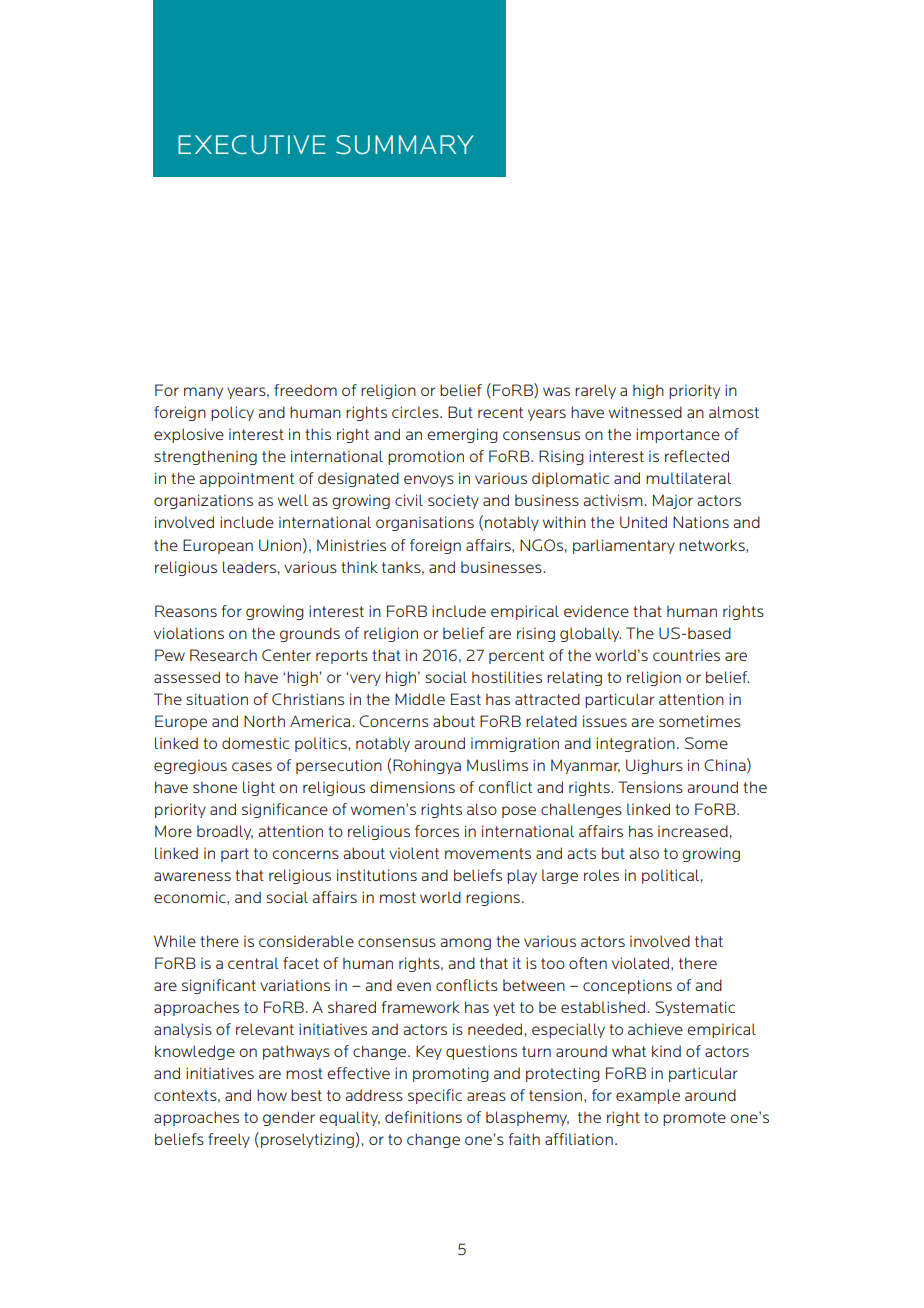 This screenshot has height=1308, width=924. What do you see at coordinates (595, 391) in the screenshot?
I see `rarely` at bounding box center [595, 391].
